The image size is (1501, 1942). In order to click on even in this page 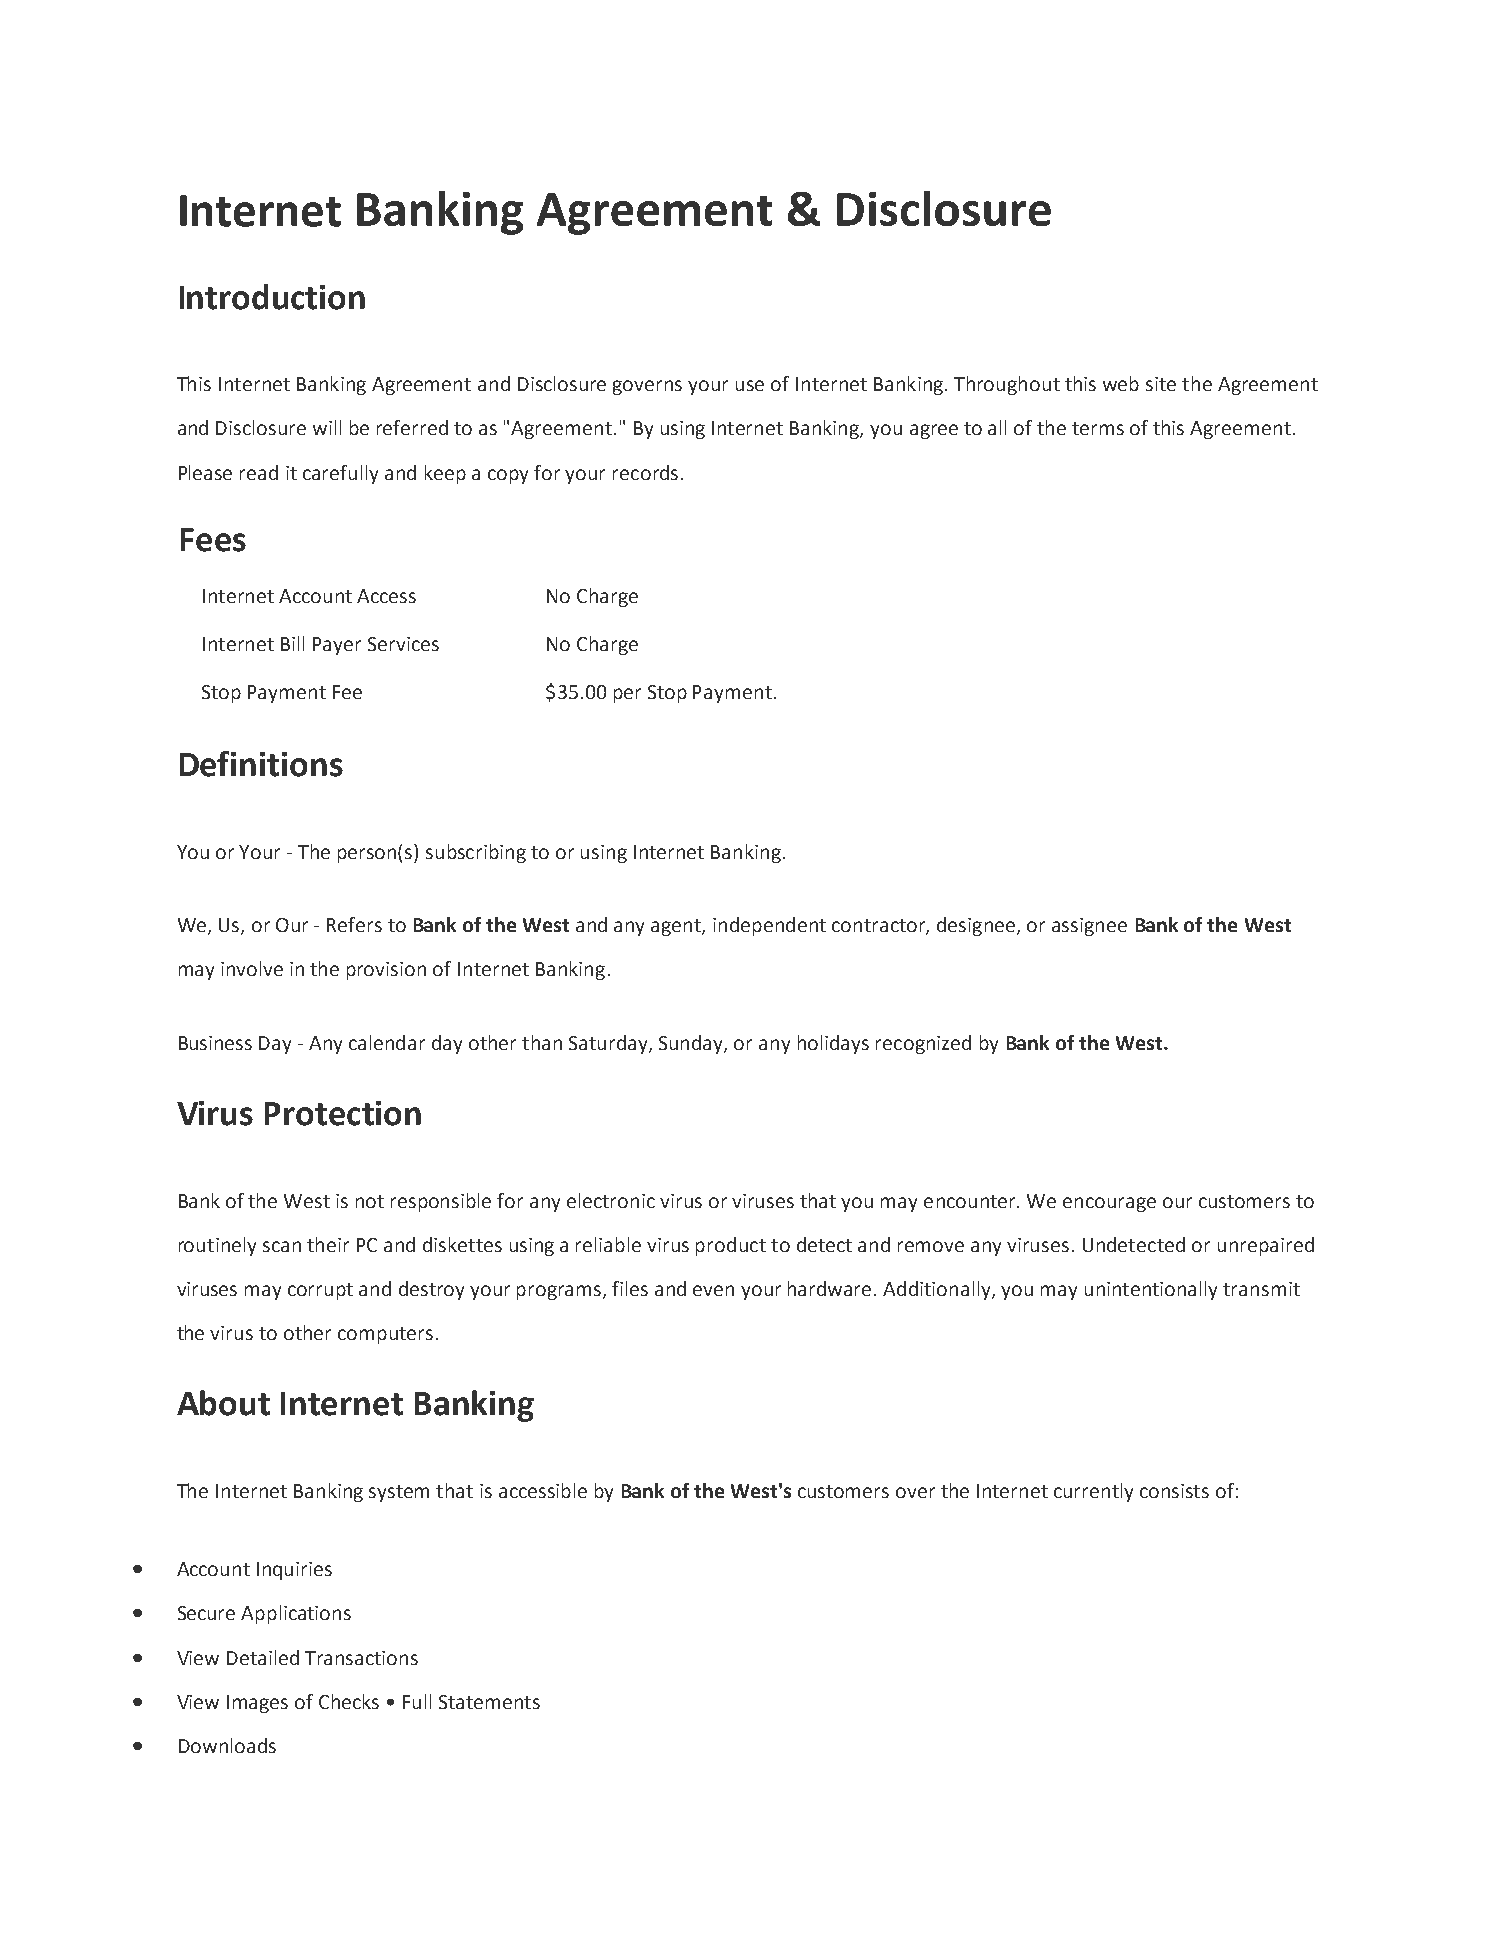, I will do `click(713, 1290)`.
